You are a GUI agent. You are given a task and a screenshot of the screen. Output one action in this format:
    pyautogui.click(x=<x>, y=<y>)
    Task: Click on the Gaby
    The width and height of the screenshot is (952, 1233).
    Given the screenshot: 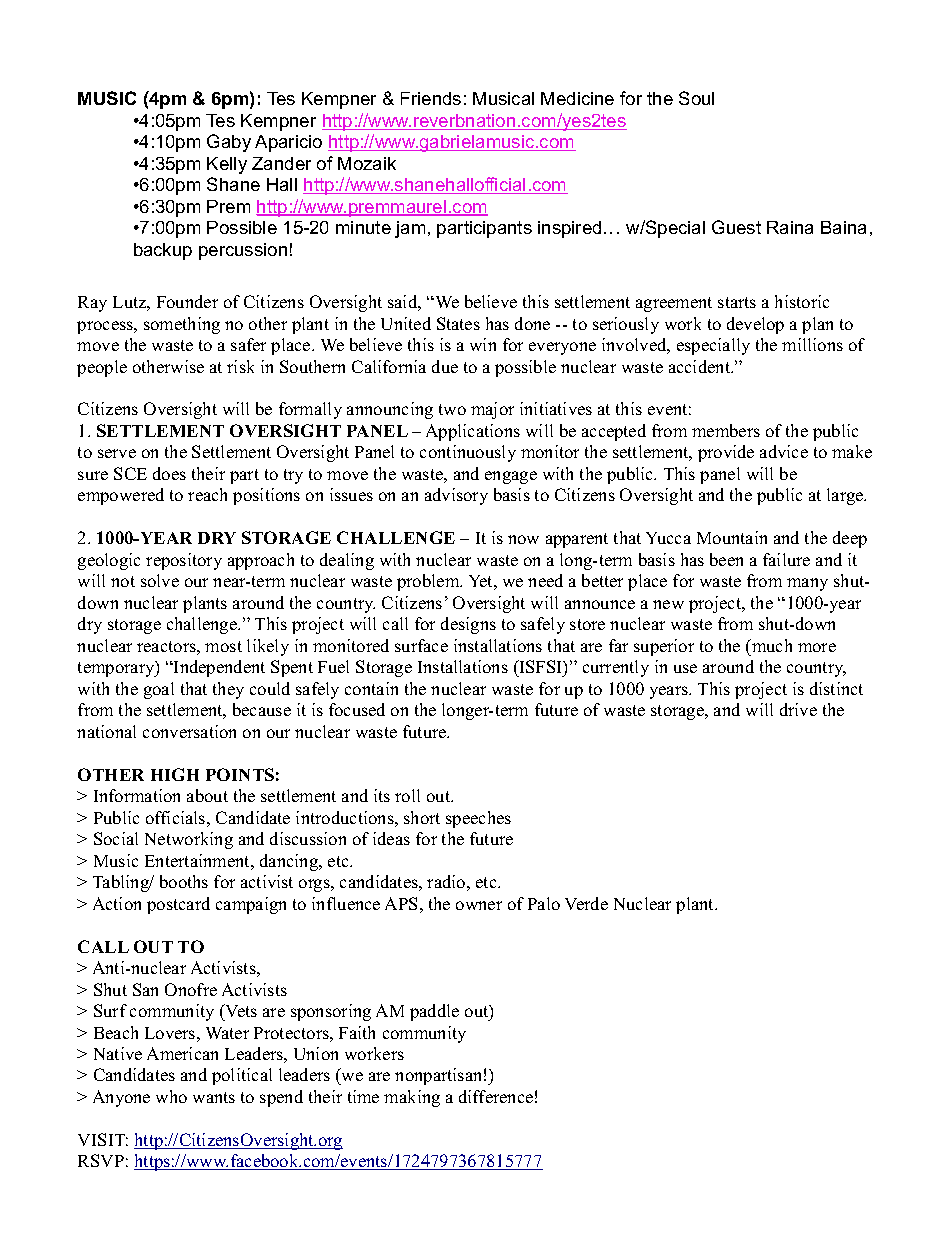 What is the action you would take?
    pyautogui.click(x=229, y=143)
